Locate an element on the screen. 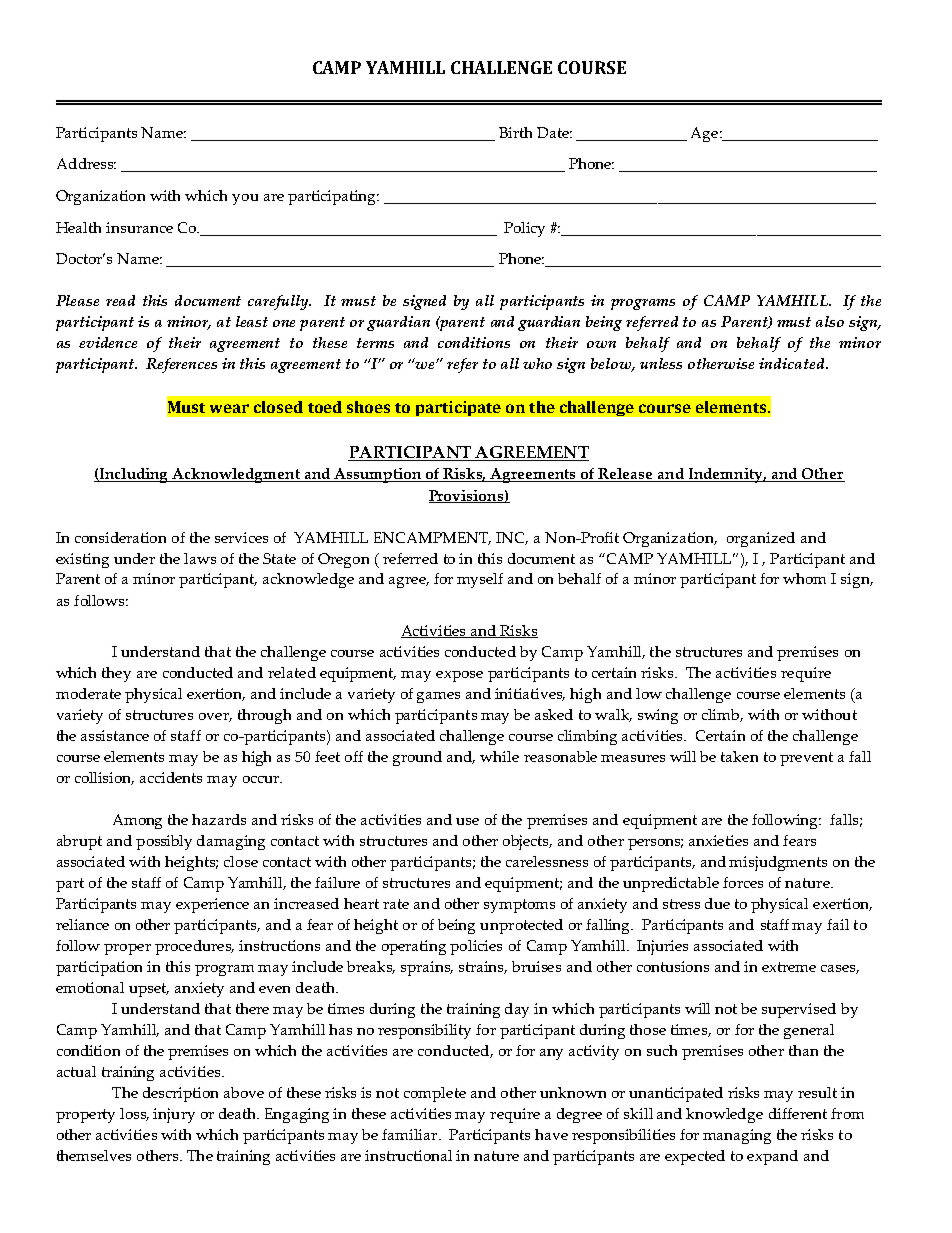 Image resolution: width=952 pixels, height=1233 pixels. familiar is located at coordinates (409, 1134).
